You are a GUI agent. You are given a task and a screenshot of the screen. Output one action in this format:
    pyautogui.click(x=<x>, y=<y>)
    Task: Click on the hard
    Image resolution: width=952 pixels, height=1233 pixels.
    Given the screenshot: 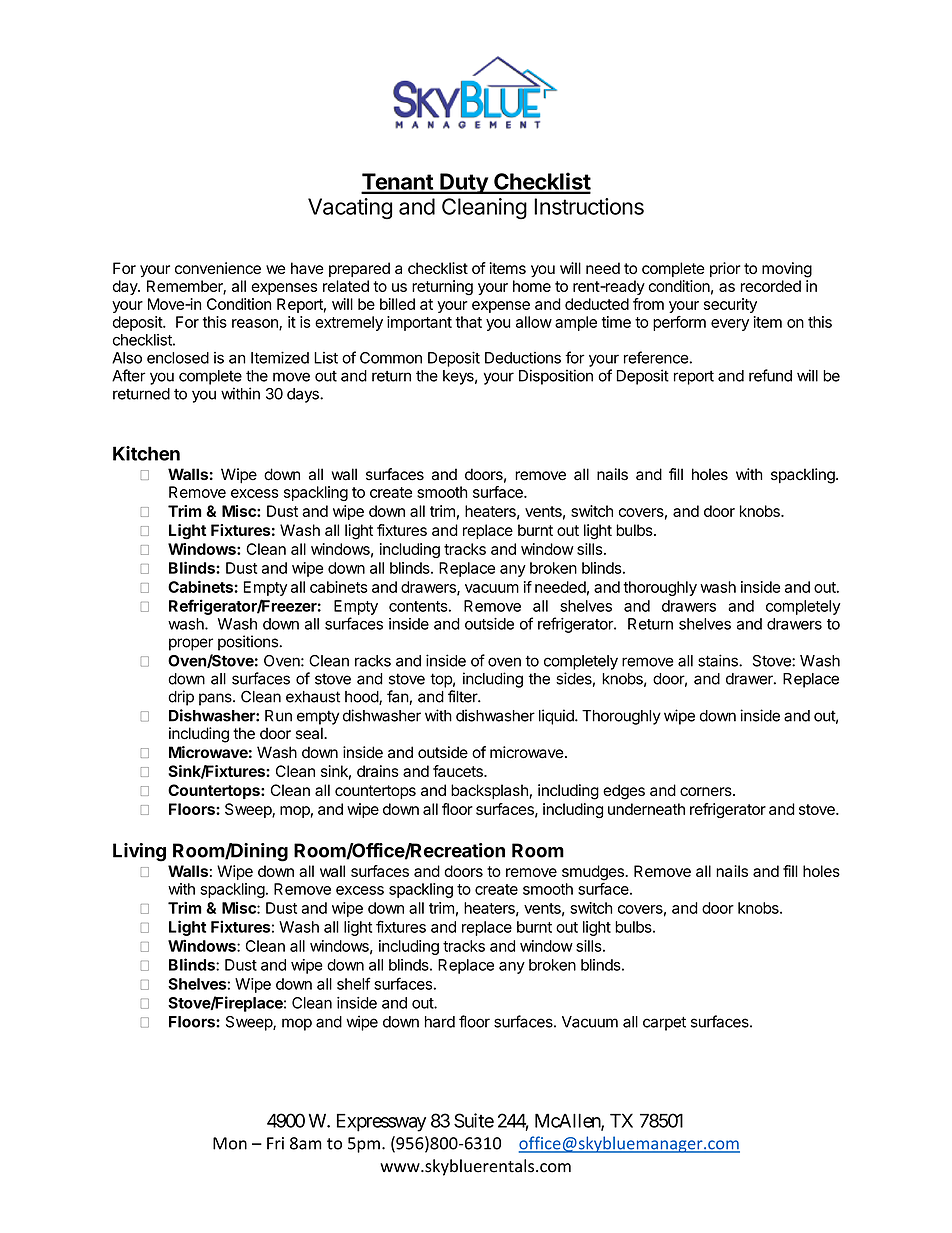 What is the action you would take?
    pyautogui.click(x=440, y=1022)
